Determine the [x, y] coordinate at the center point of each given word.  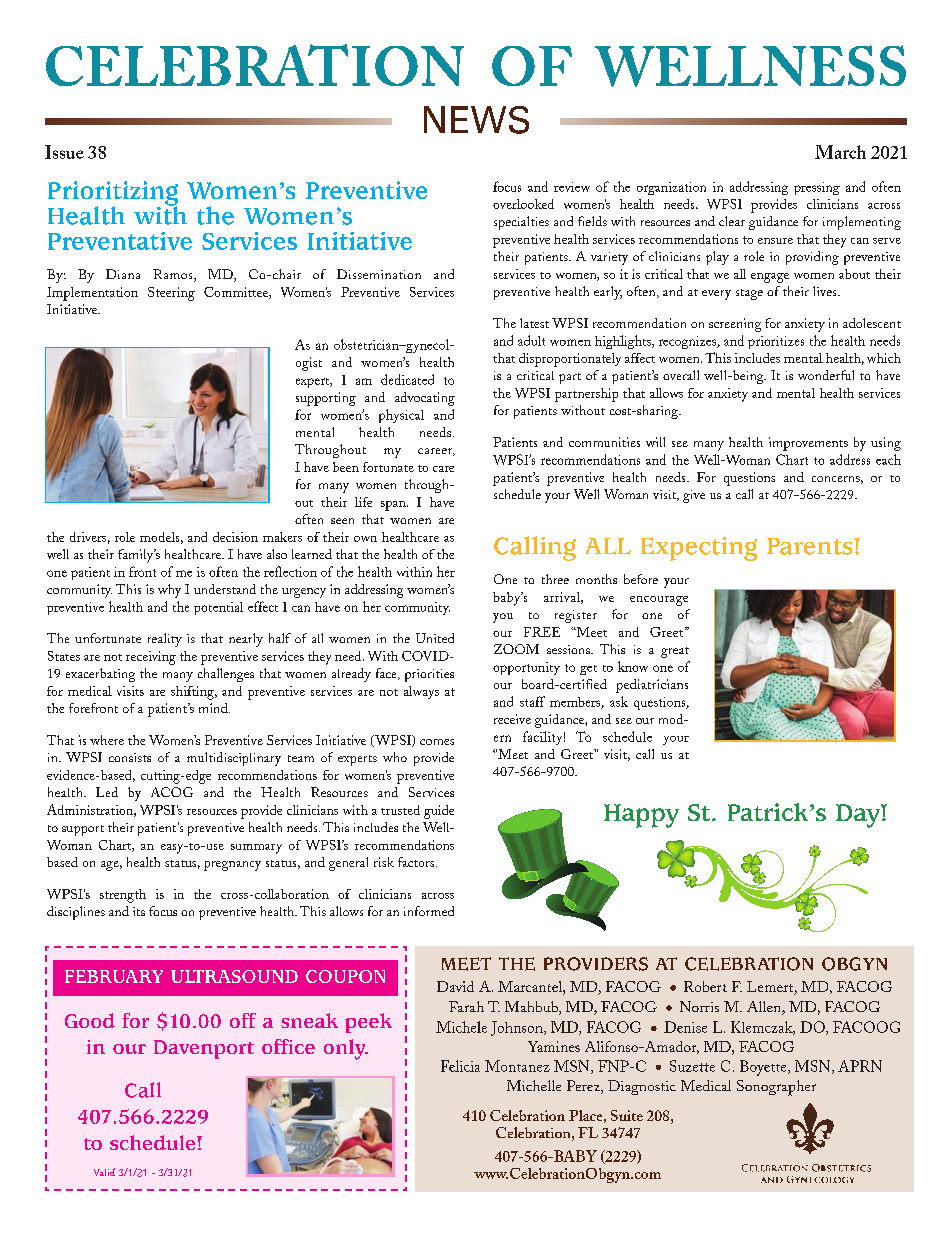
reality [165, 640]
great [675, 652]
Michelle [534, 1085]
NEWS [476, 120]
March [840, 152]
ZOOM [516, 649]
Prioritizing [113, 194]
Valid [104, 1172]
